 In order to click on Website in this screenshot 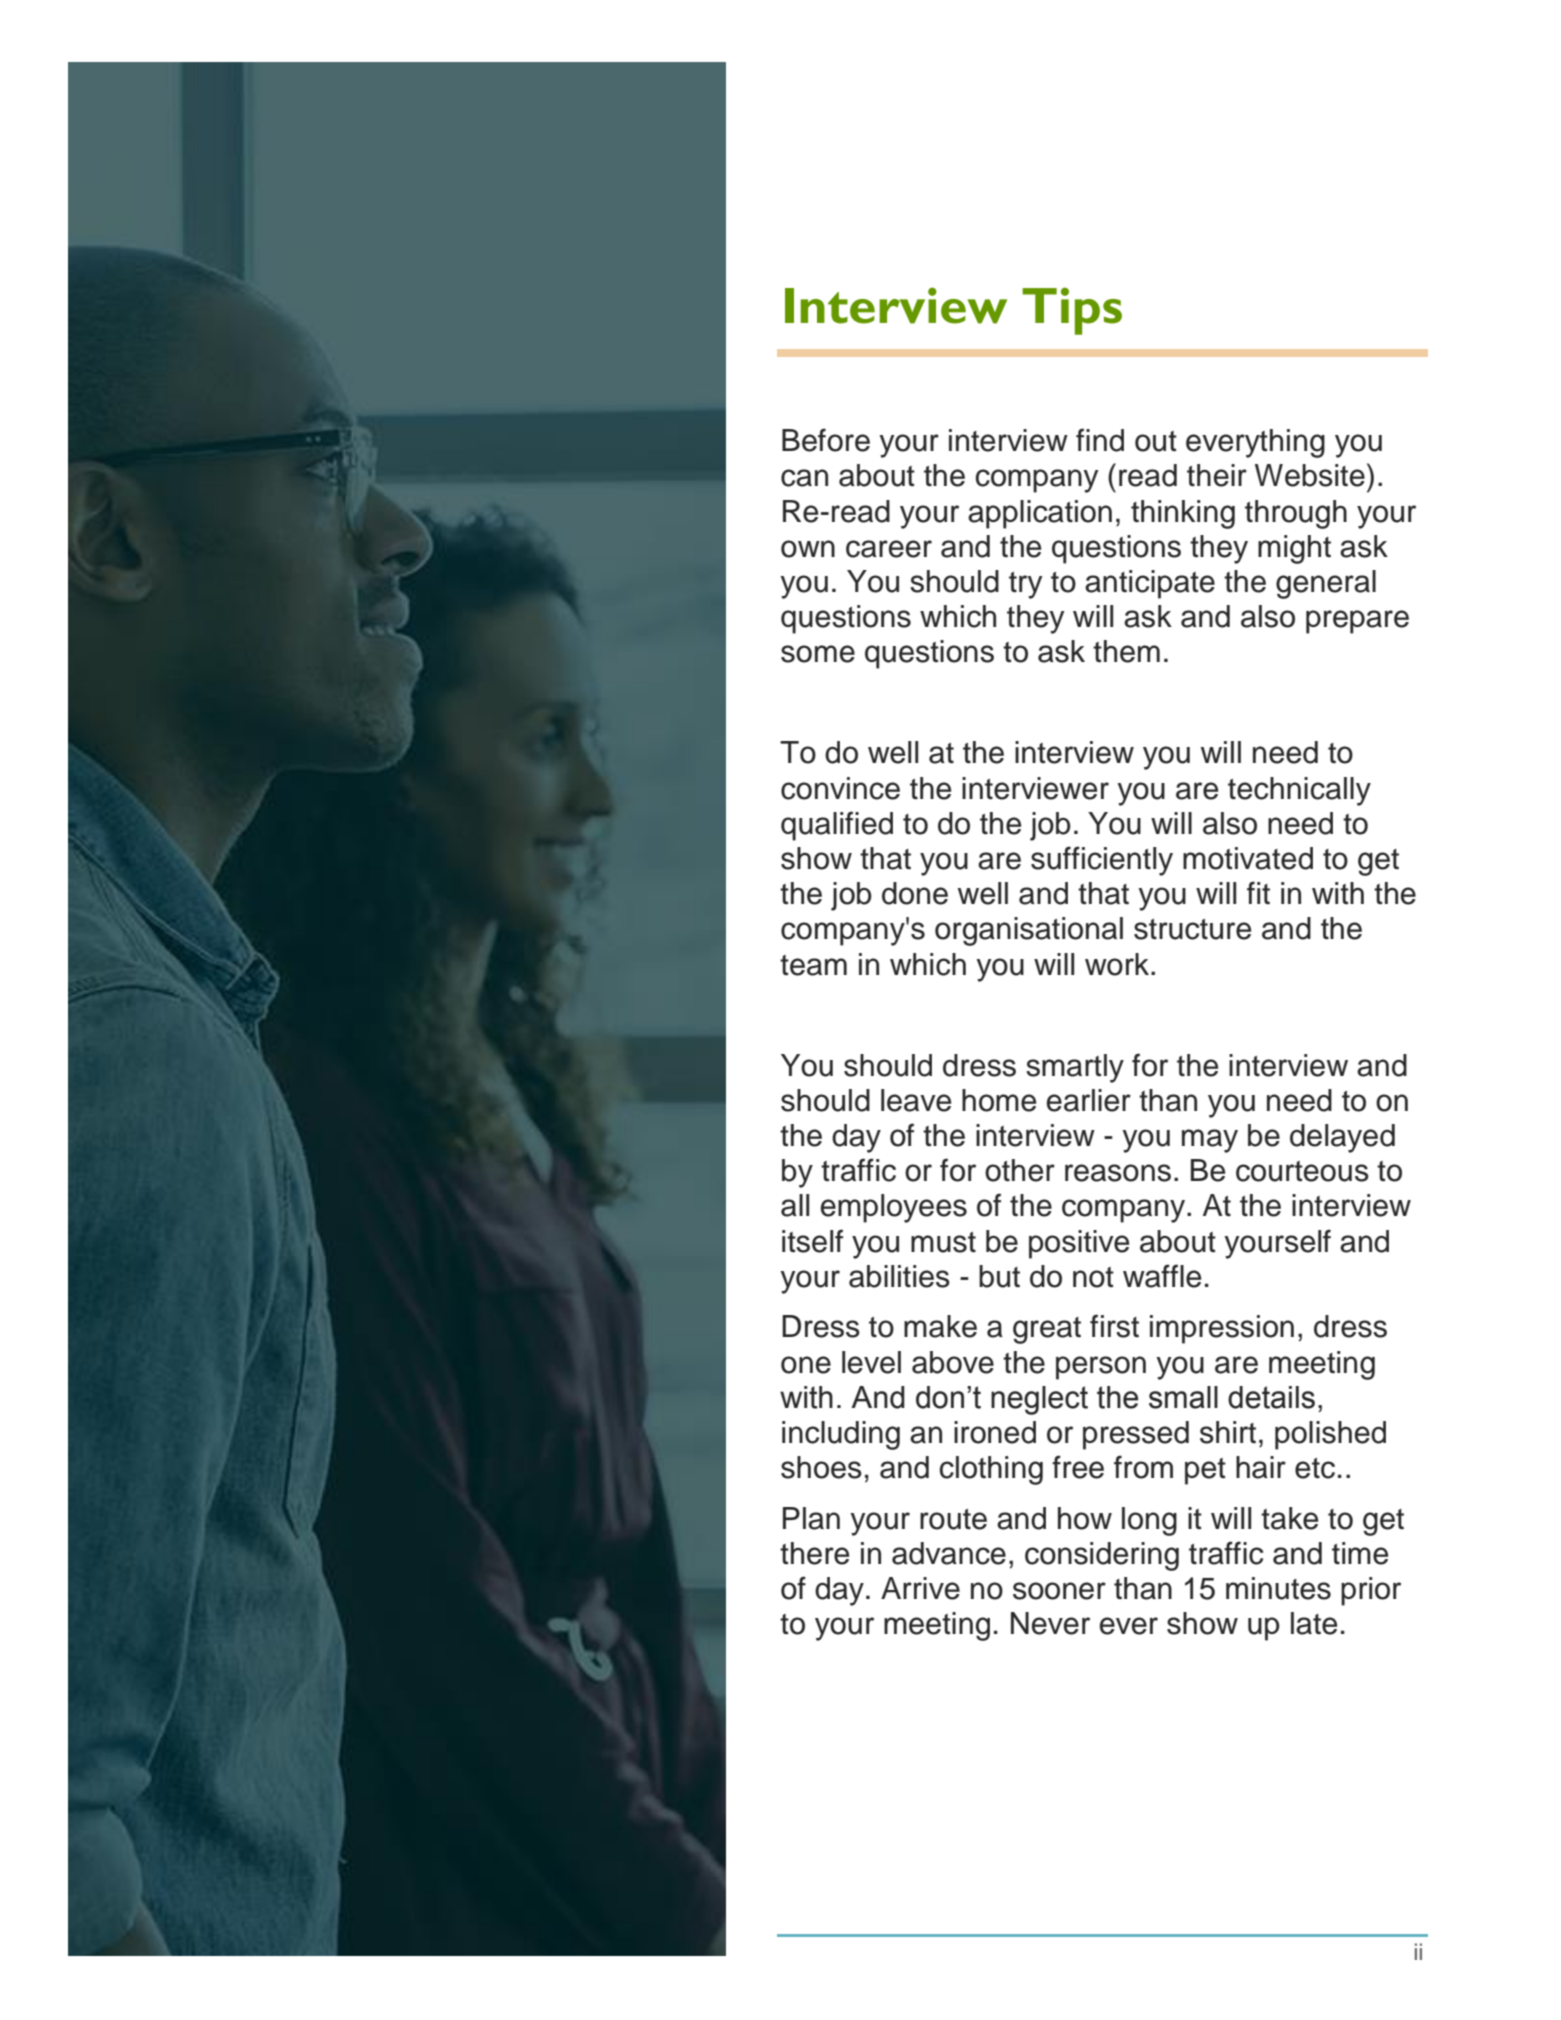, I will do `click(1310, 475)`.
